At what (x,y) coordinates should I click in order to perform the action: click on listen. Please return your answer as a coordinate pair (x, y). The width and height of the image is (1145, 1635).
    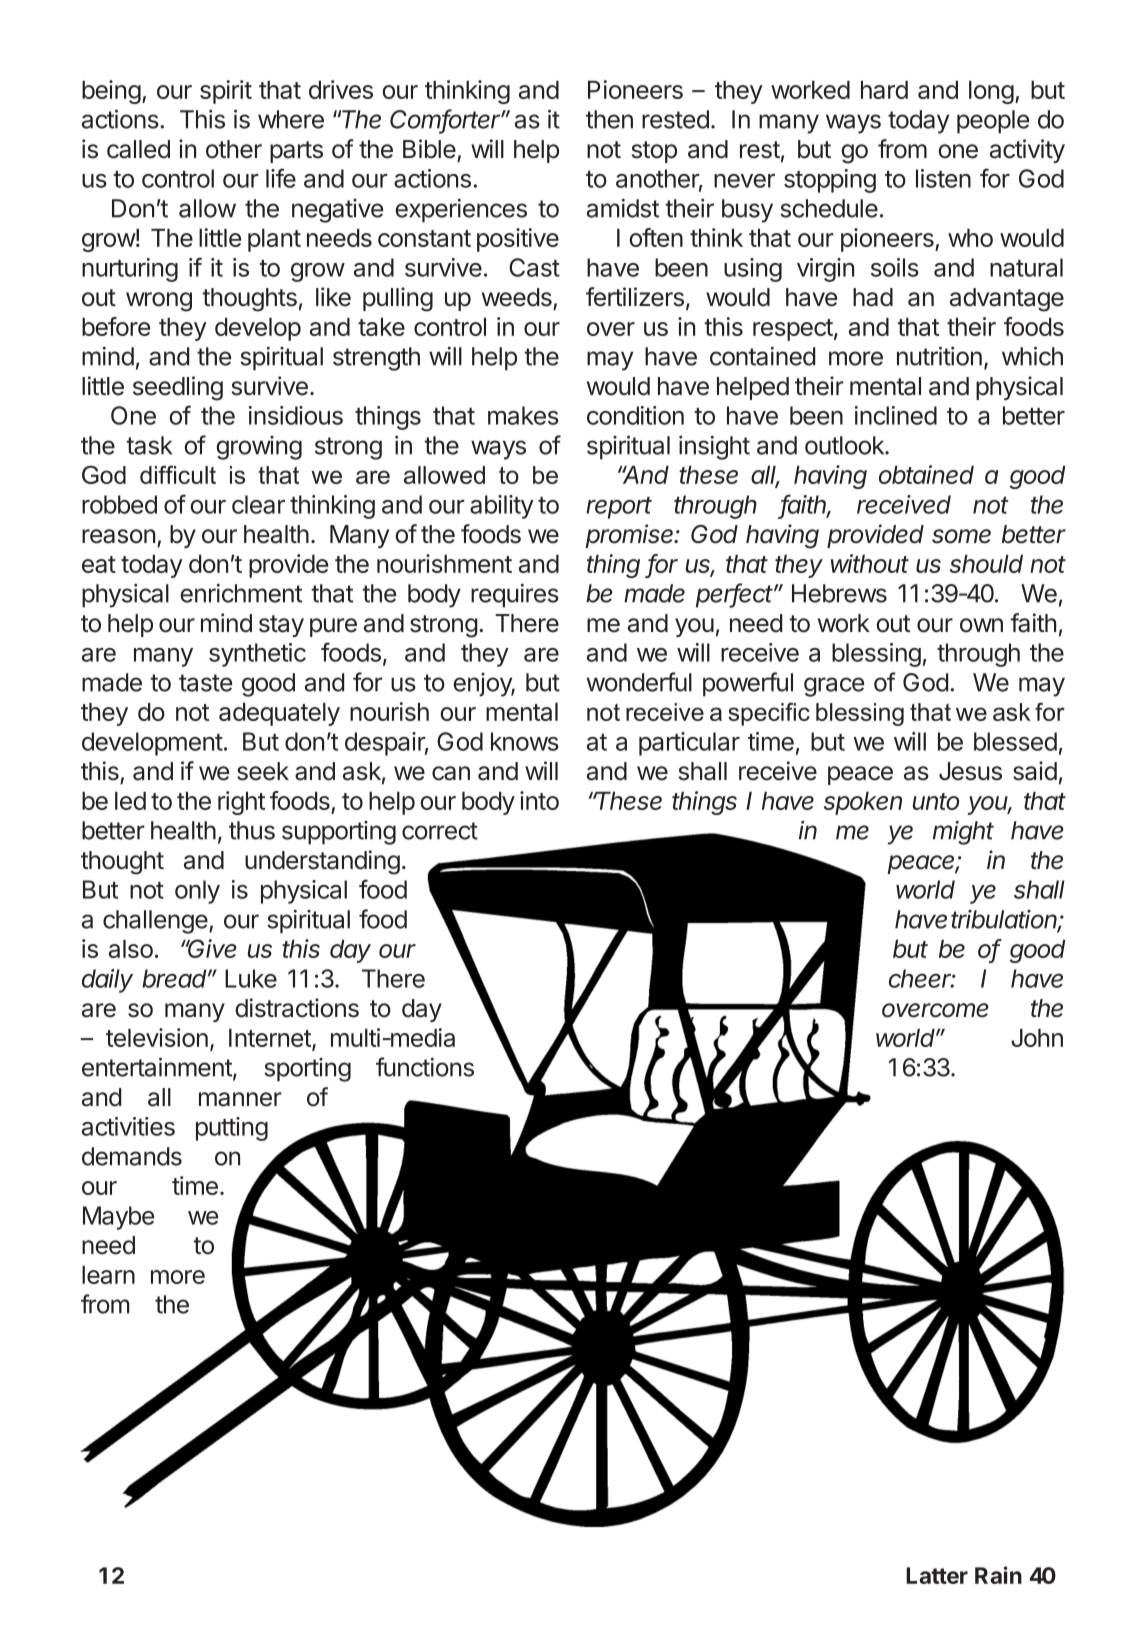
    Looking at the image, I should click on (943, 178).
